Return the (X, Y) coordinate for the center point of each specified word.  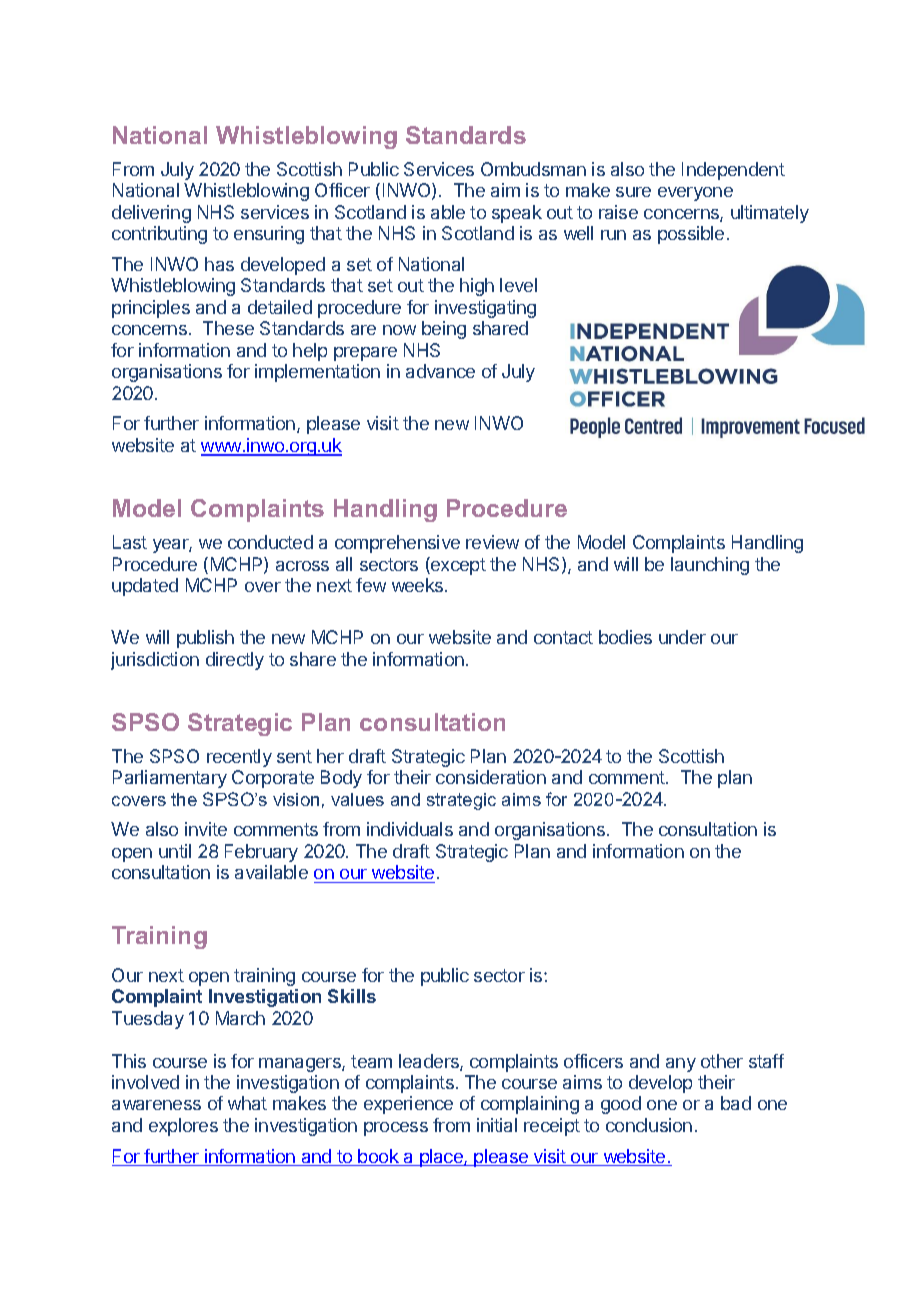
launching (710, 566)
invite (206, 829)
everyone (695, 194)
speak (517, 214)
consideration (491, 777)
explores (183, 1127)
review (492, 542)
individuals (410, 829)
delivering (151, 214)
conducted (270, 542)
